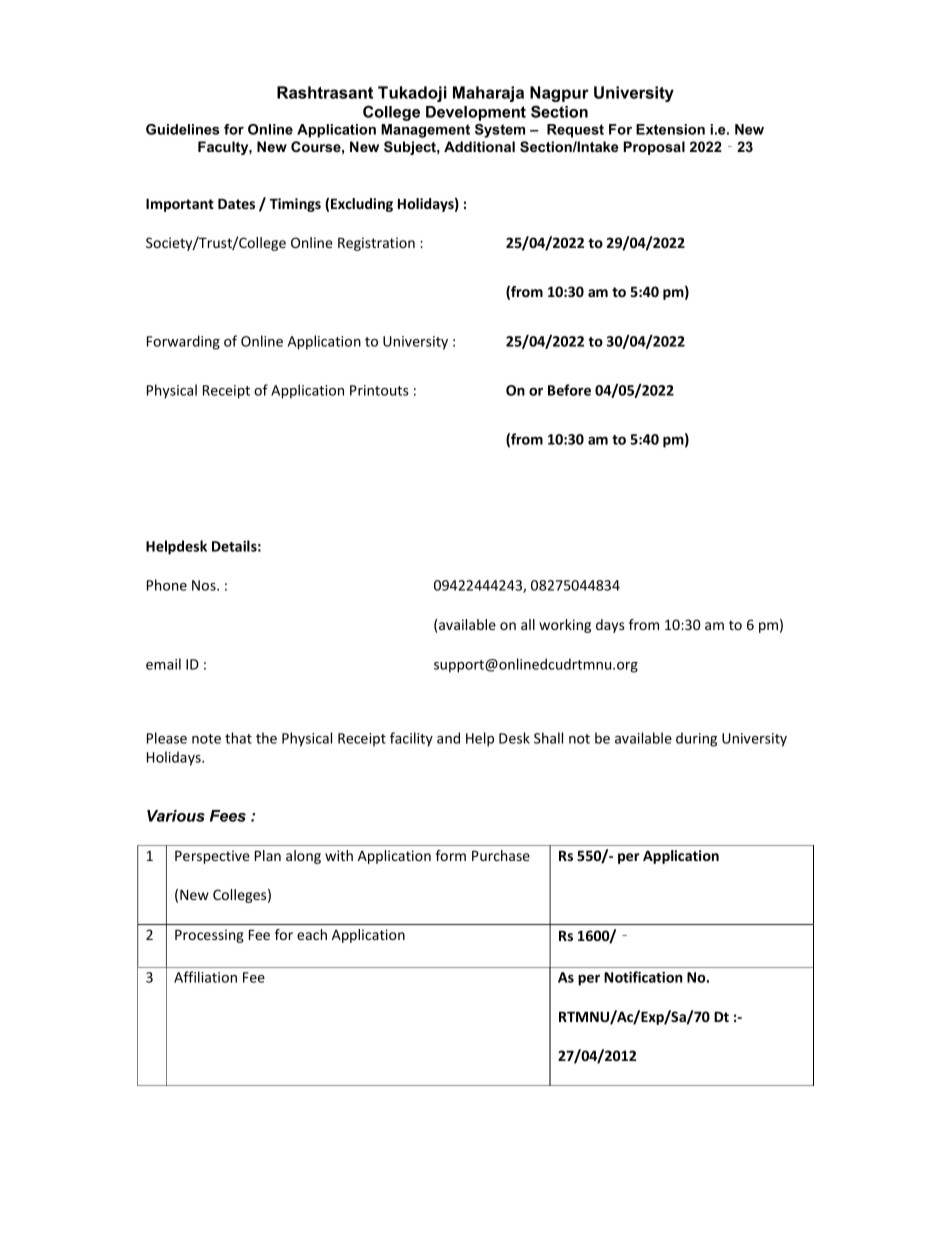 This screenshot has height=1233, width=952. What do you see at coordinates (167, 585) in the screenshot?
I see `Phone` at bounding box center [167, 585].
